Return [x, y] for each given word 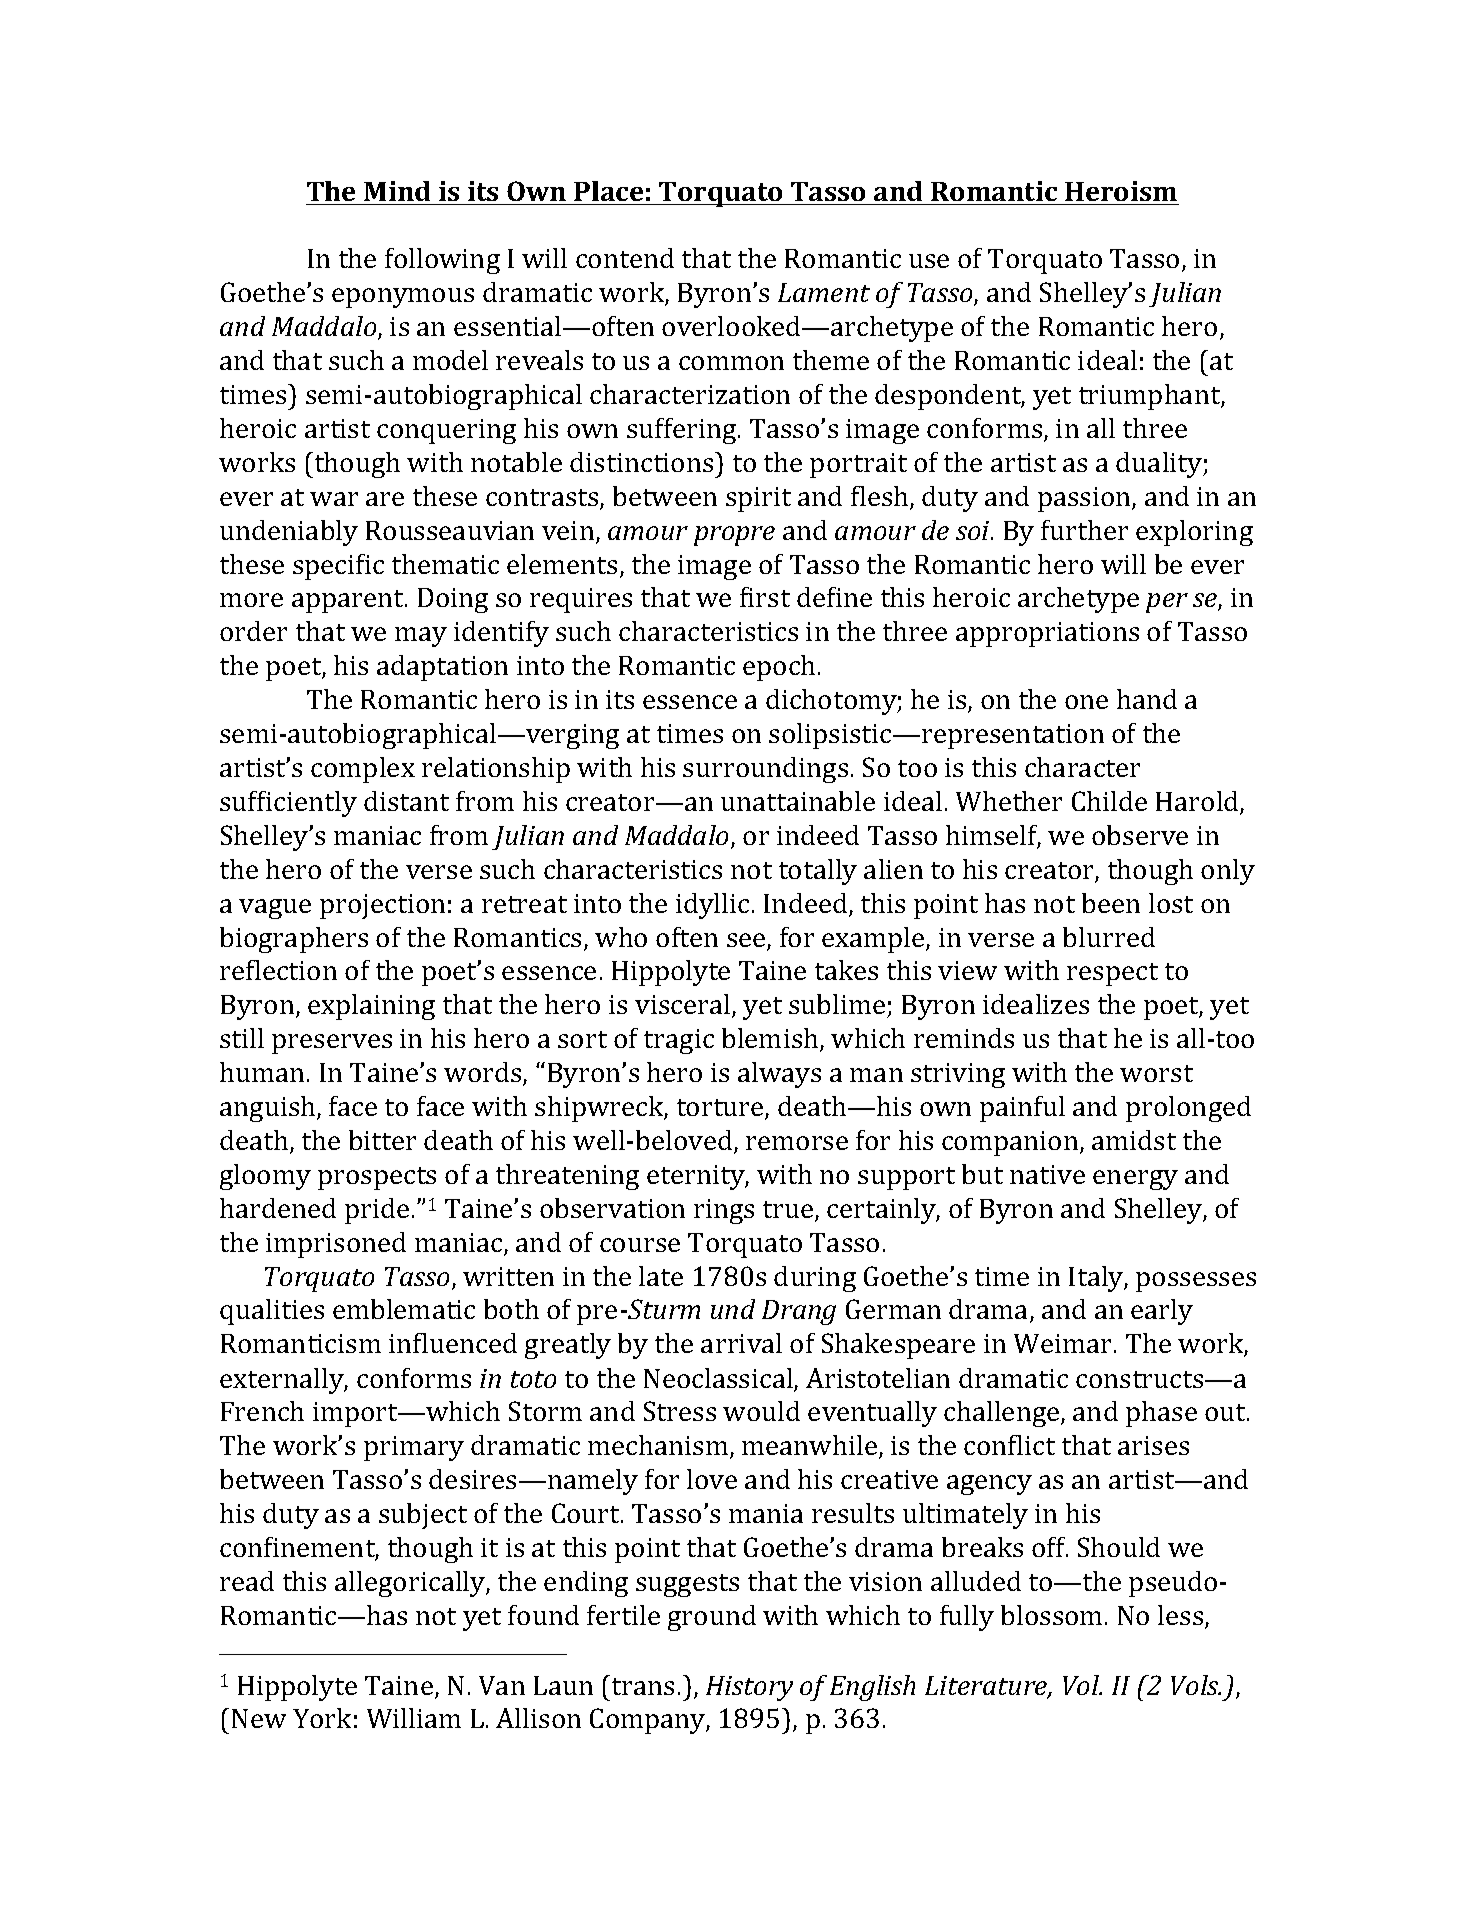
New [259, 1718]
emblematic [404, 1309]
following [442, 261]
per [1167, 603]
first [765, 597]
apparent [349, 601]
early [1162, 1312]
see [747, 941]
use [929, 261]
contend [625, 258]
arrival [741, 1343]
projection [382, 906]
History [749, 1688]
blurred [1109, 937]
